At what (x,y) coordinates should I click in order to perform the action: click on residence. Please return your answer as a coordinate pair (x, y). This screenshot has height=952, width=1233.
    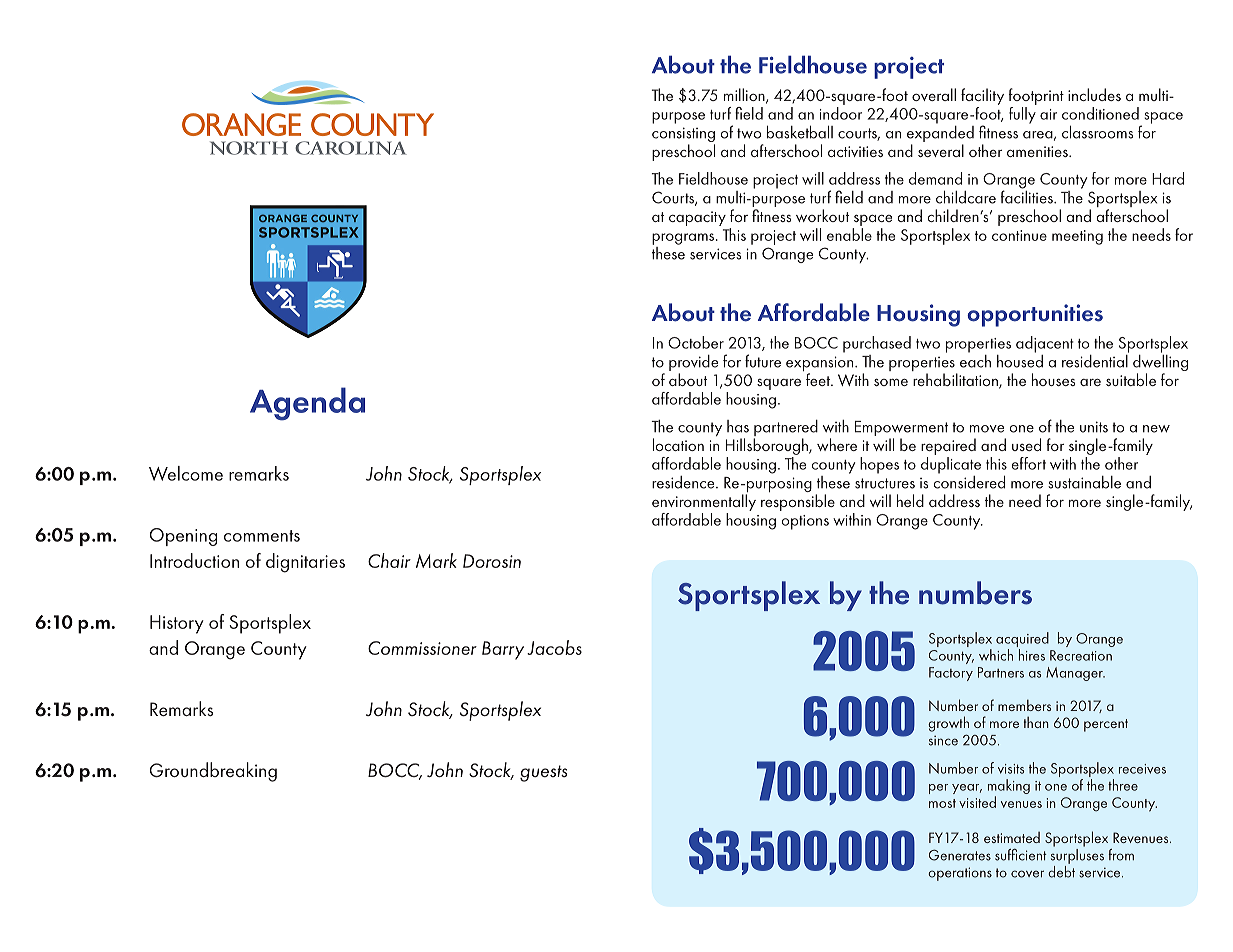
    Looking at the image, I should click on (684, 482).
